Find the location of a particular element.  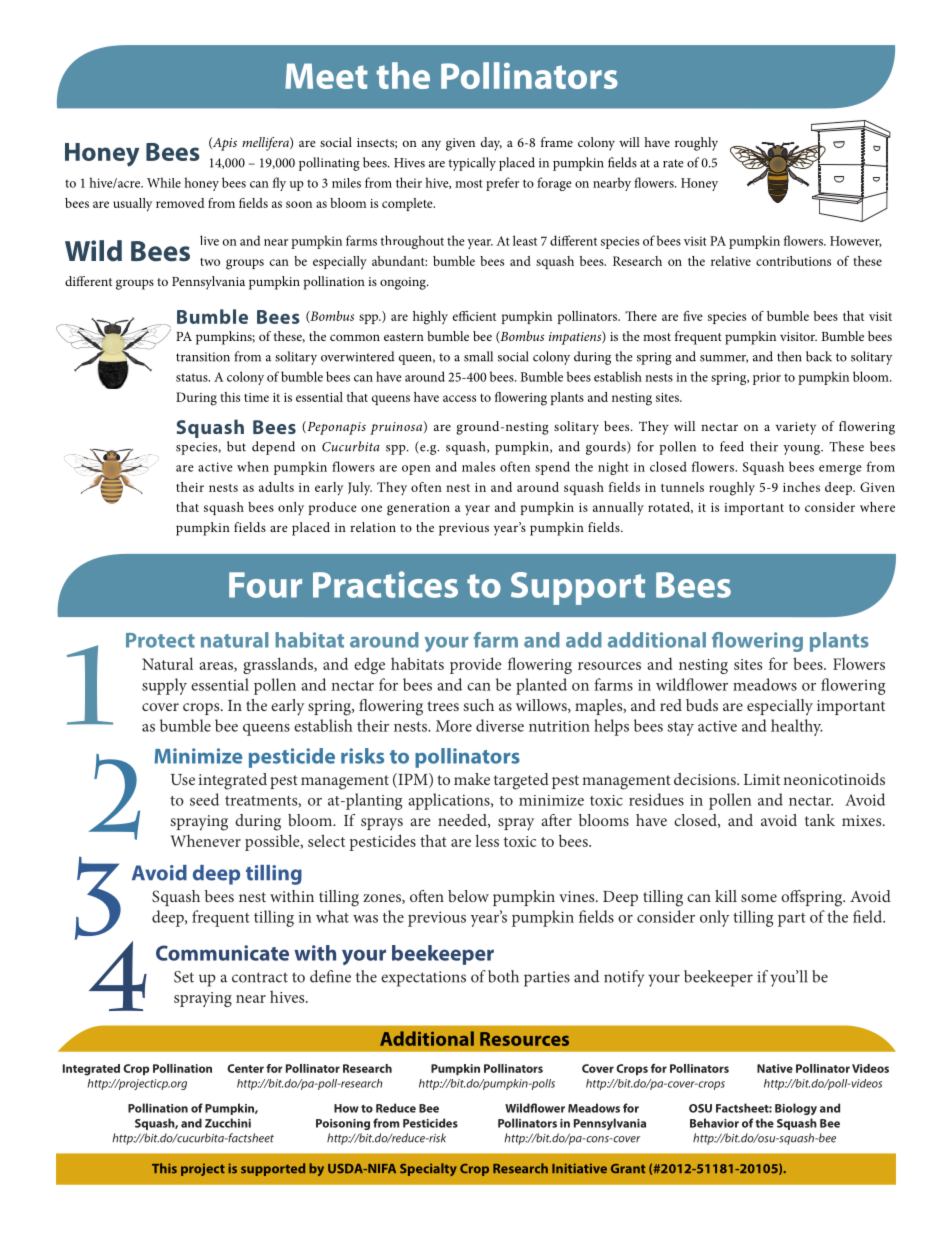

Limit is located at coordinates (762, 779).
